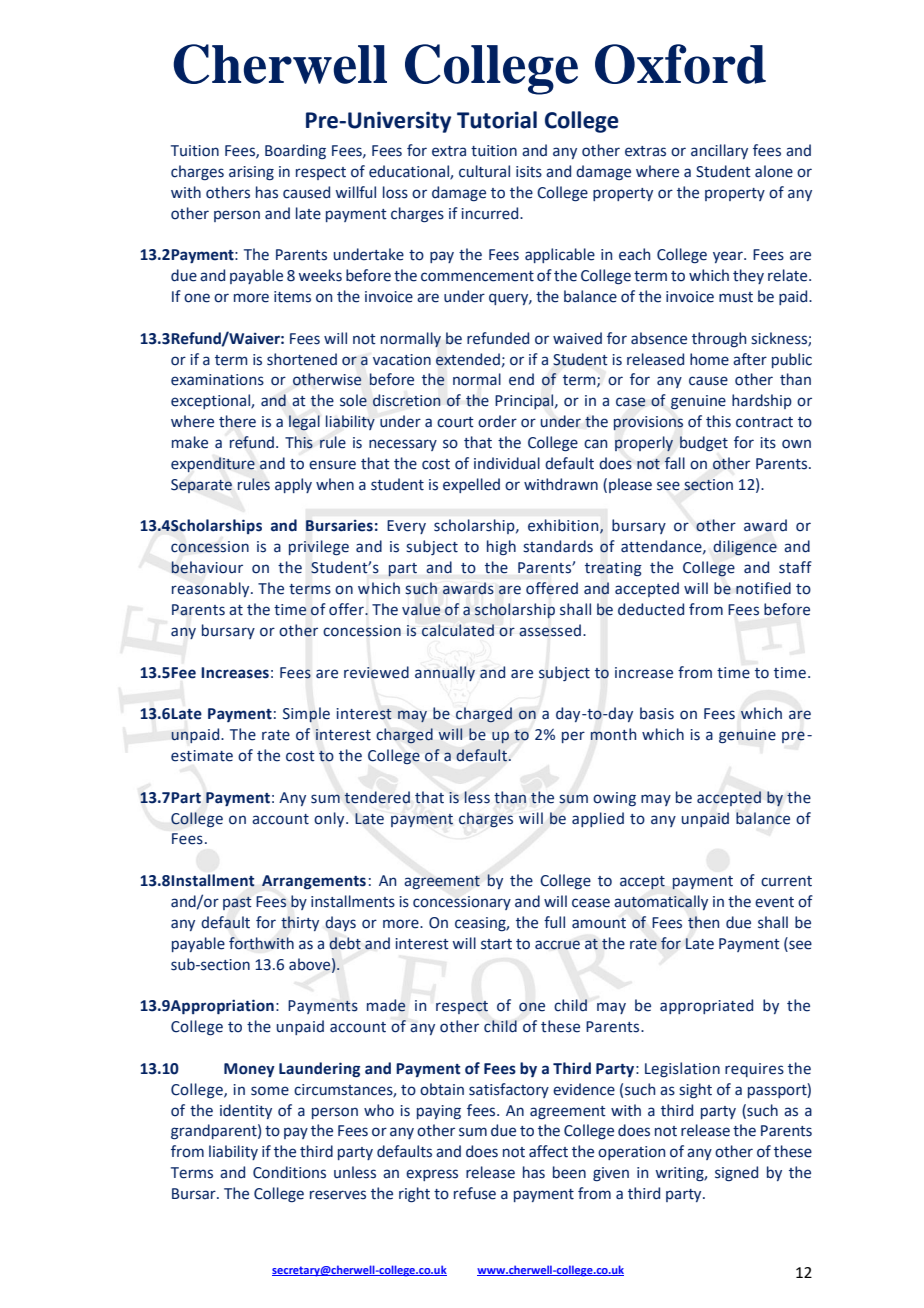 Image resolution: width=924 pixels, height=1308 pixels. I want to click on start, so click(496, 944).
